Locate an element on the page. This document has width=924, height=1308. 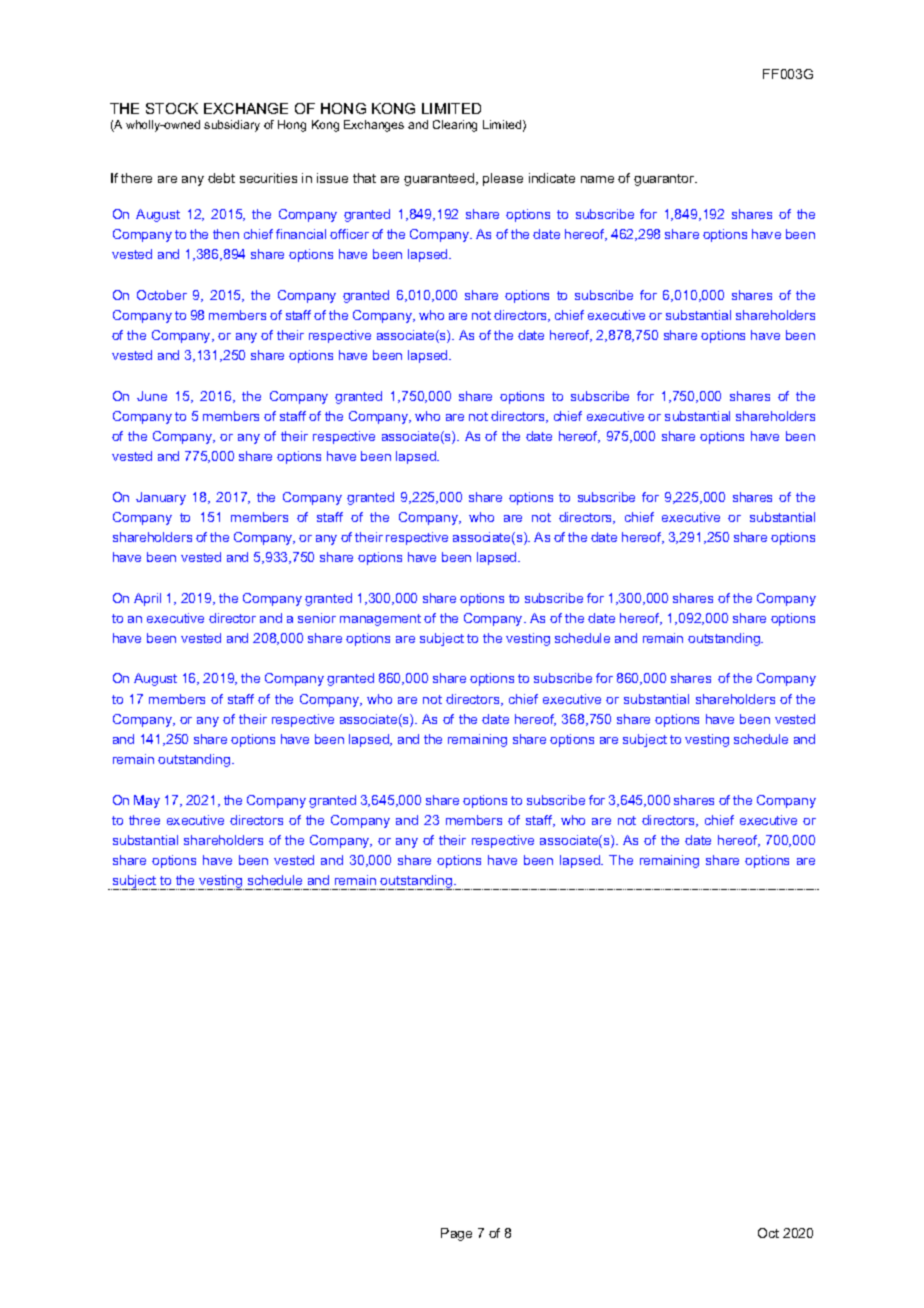
Page is located at coordinates (456, 1234).
